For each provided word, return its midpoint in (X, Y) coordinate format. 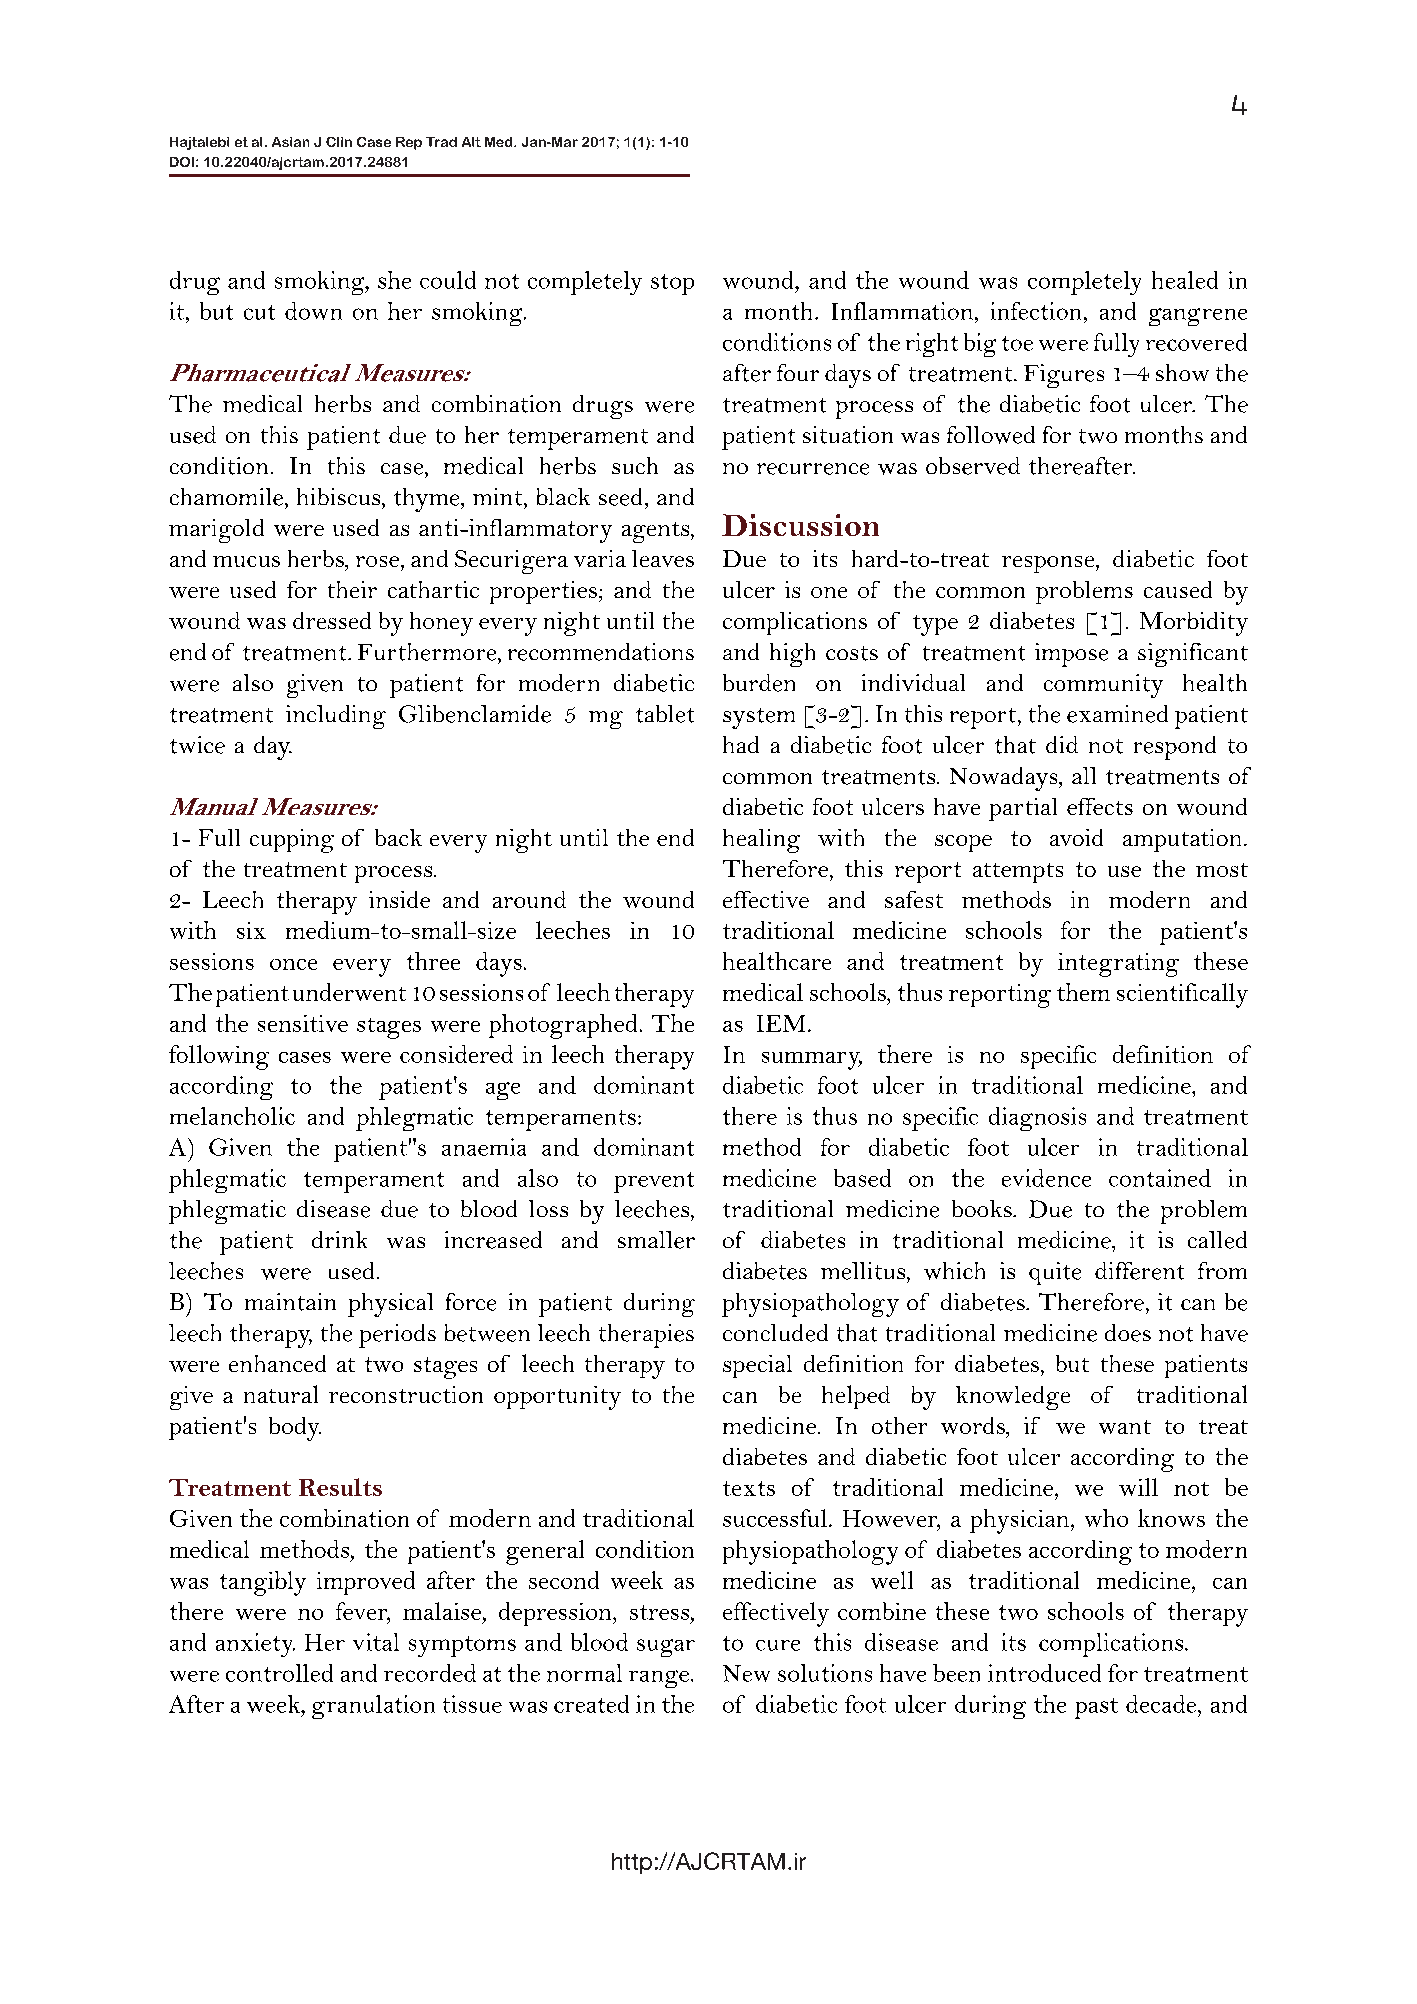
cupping (292, 841)
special (757, 1366)
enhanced (277, 1363)
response (1049, 564)
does (1128, 1333)
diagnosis (1037, 1119)
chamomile (228, 497)
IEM (783, 1023)
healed (1185, 280)
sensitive (303, 1023)
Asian (290, 142)
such (635, 465)
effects (1100, 806)
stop (672, 284)
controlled (279, 1673)
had (741, 744)
